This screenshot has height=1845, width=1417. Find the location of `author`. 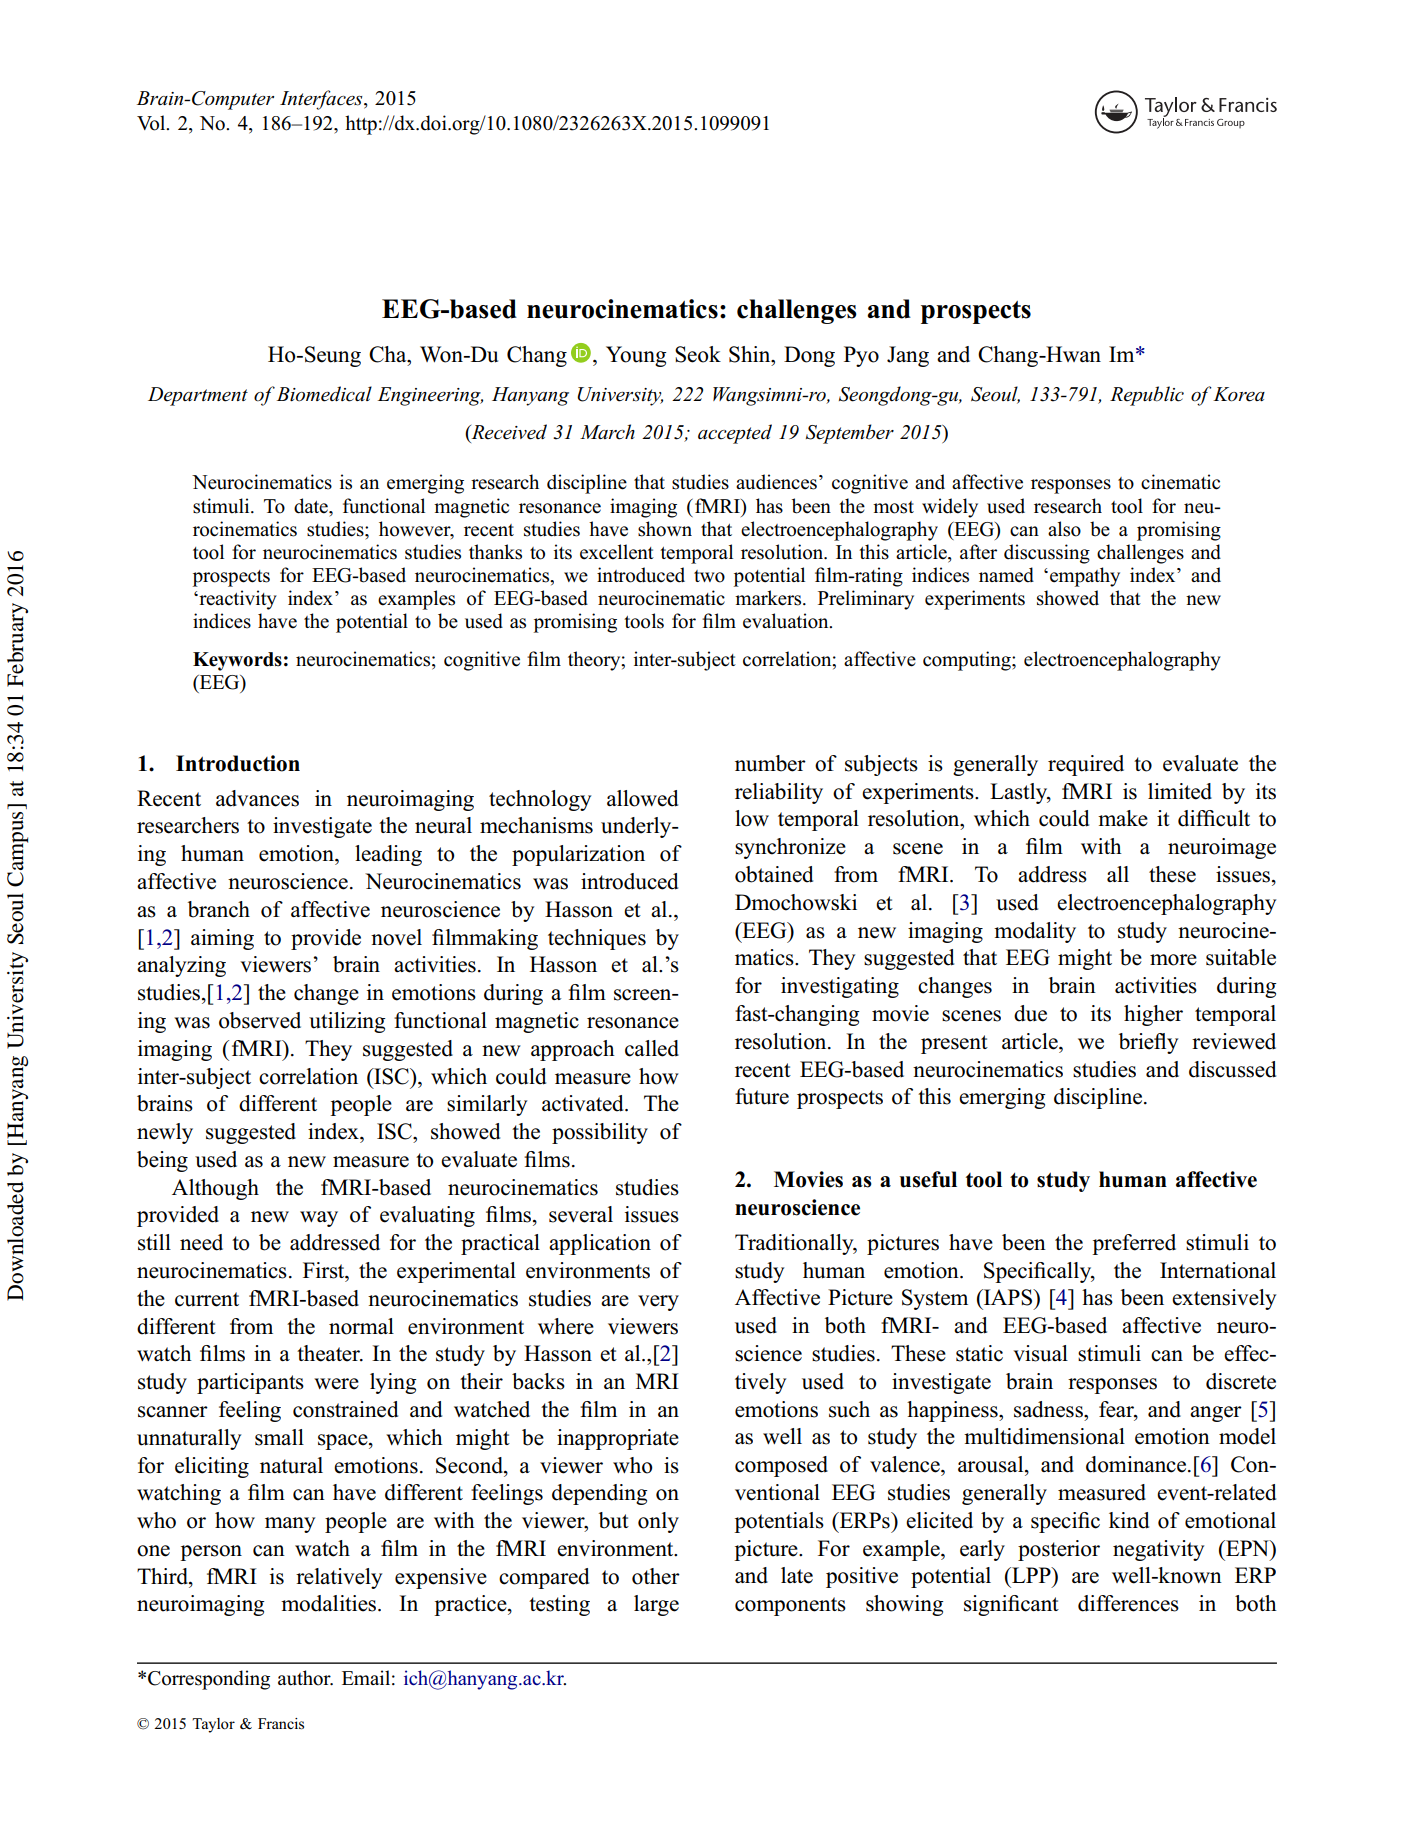

author is located at coordinates (305, 1678).
